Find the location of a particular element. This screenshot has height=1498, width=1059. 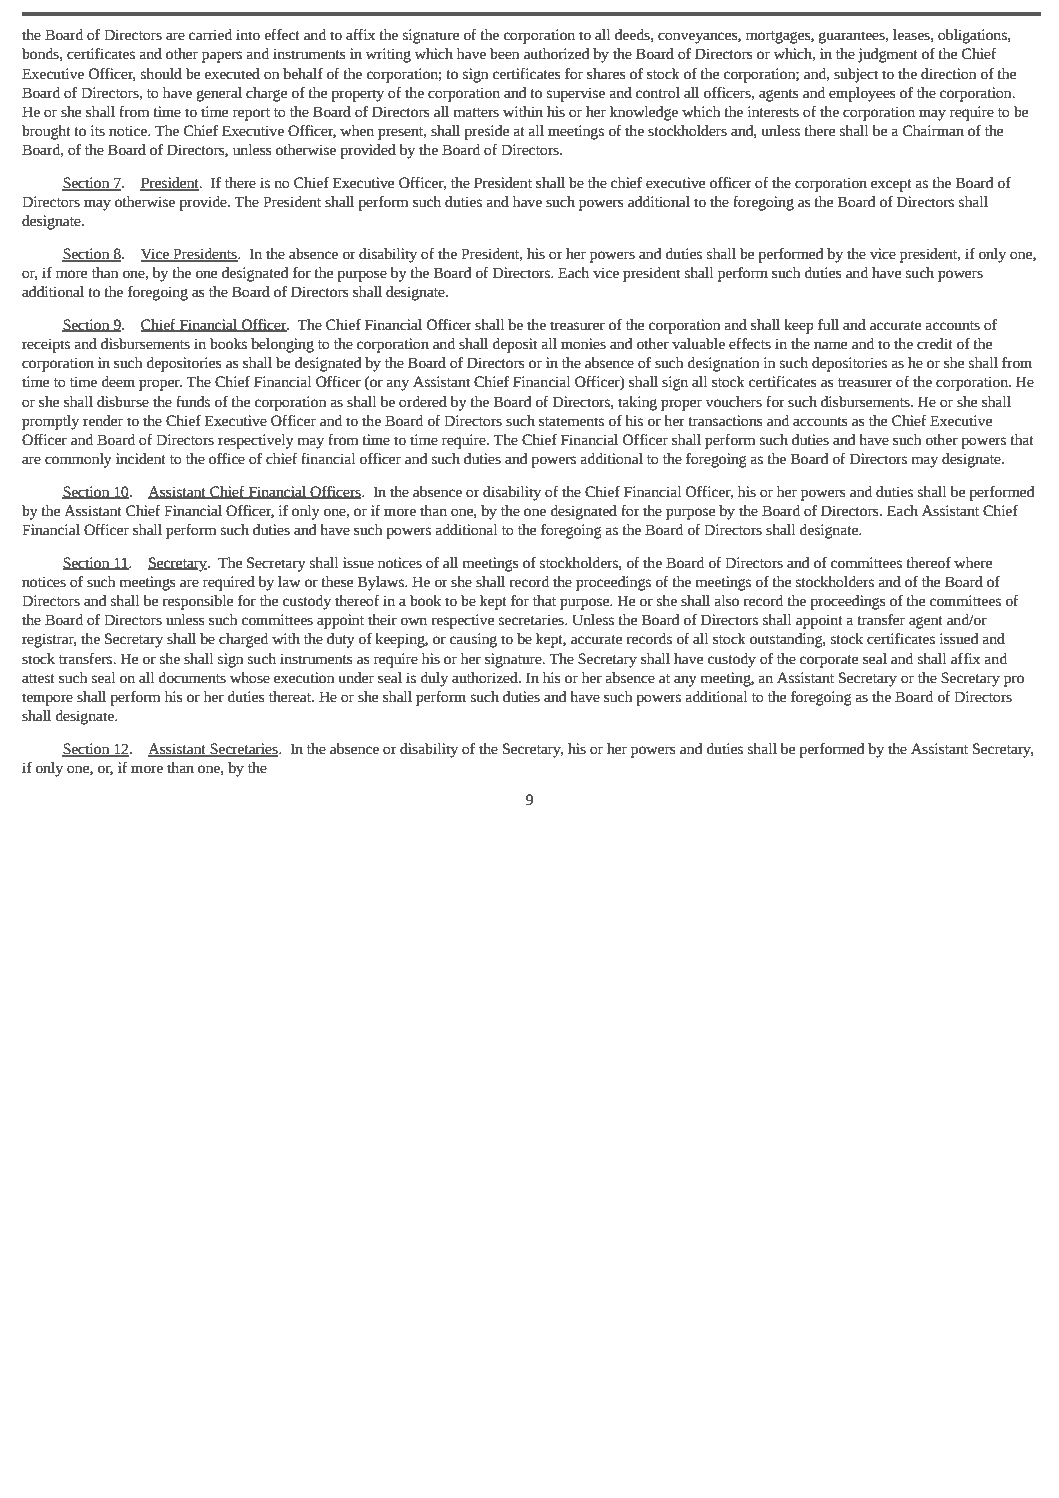

statements is located at coordinates (571, 422).
